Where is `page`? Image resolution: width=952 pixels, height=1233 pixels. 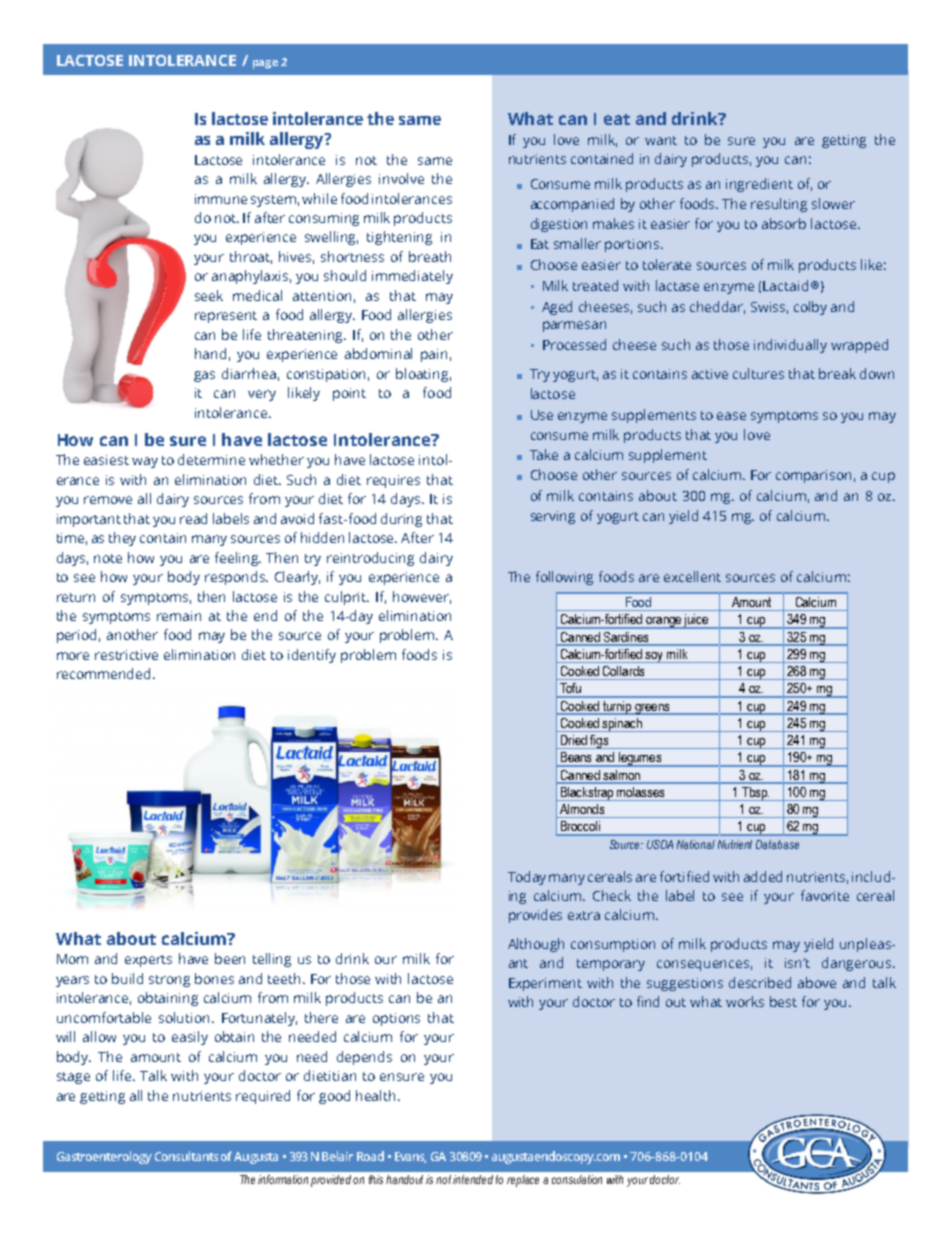 page is located at coordinates (265, 64).
